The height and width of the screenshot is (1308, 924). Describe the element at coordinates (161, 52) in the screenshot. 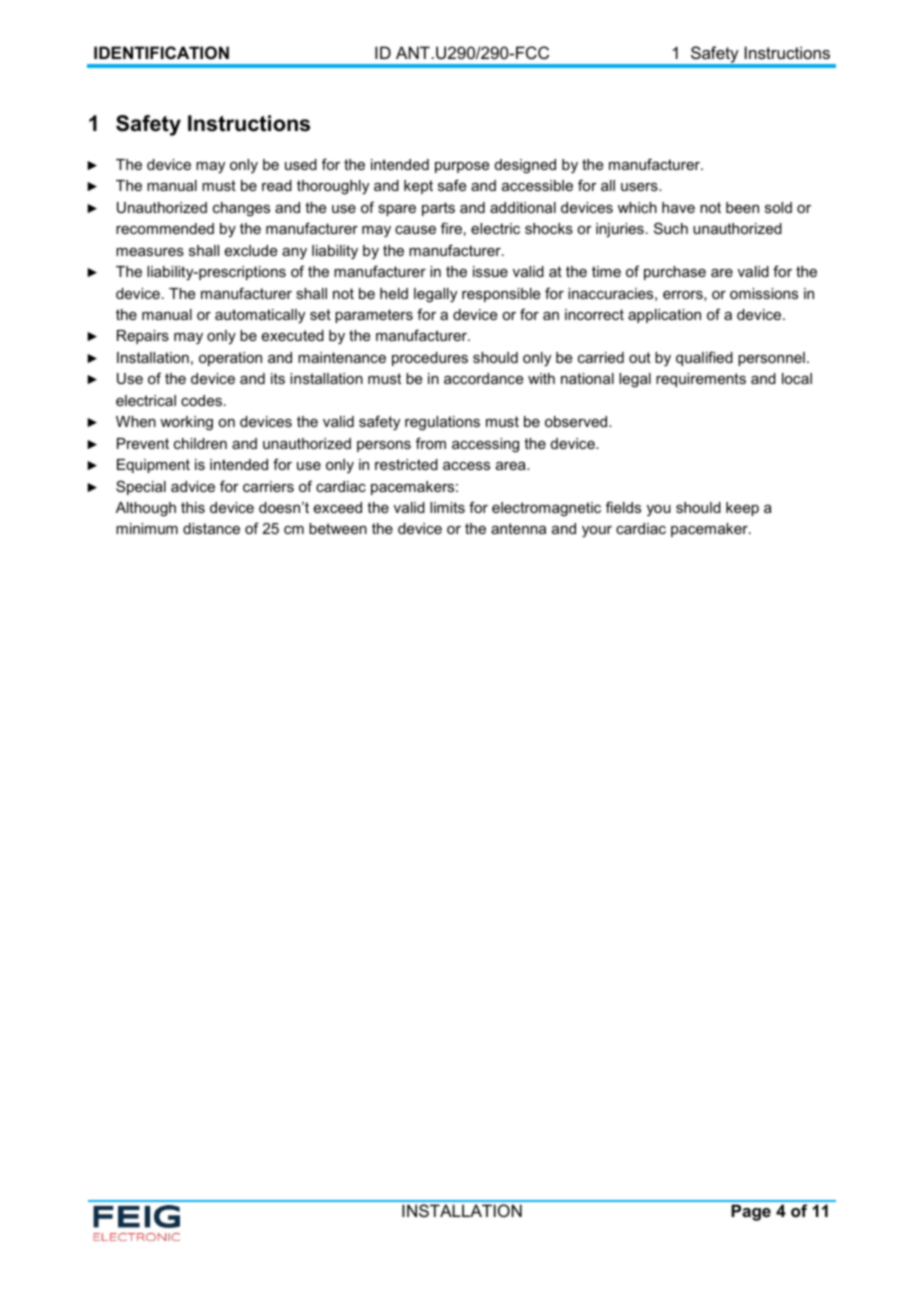

I see `IDENTIFICATION` at that location.
